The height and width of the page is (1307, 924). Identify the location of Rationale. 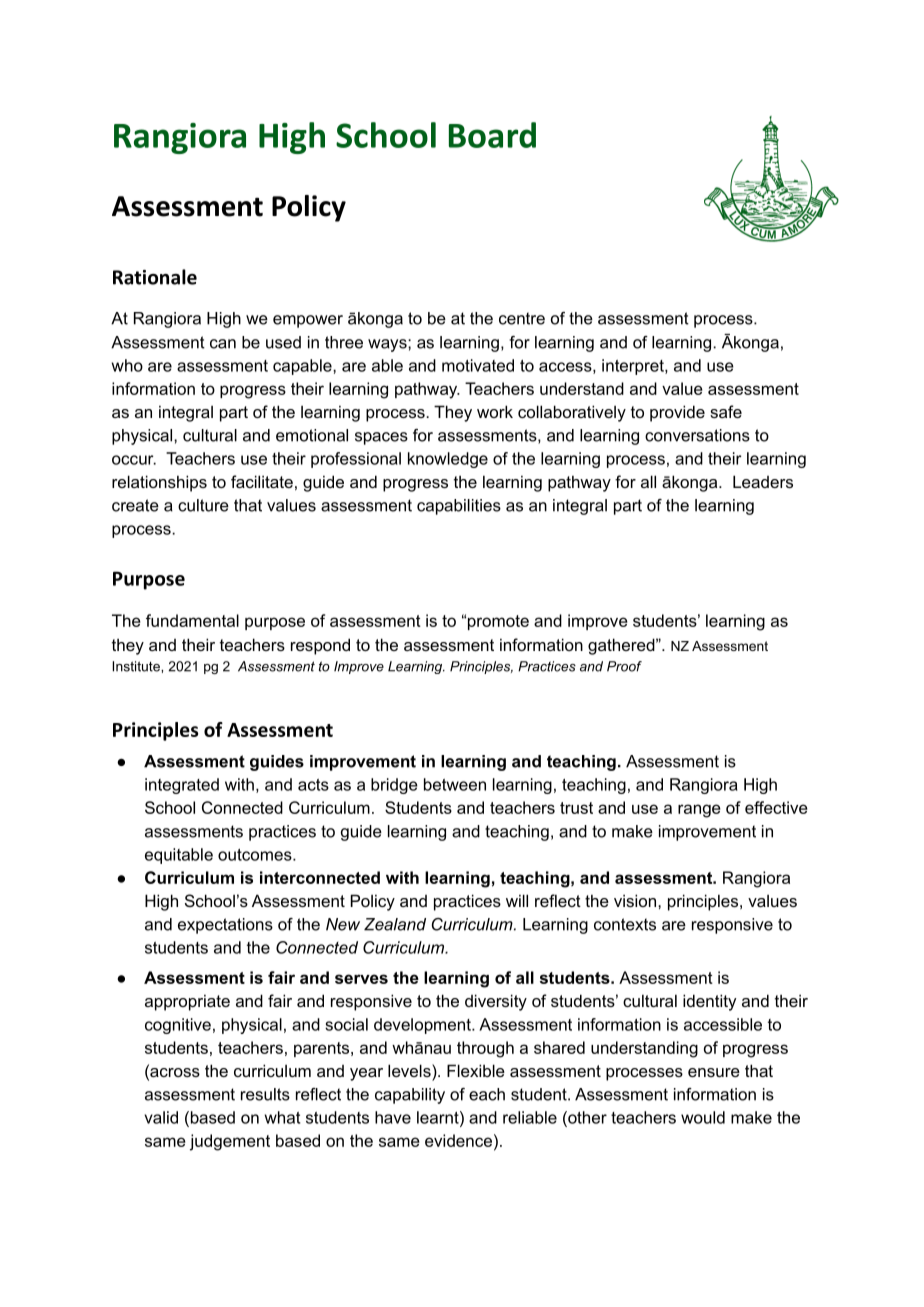
(155, 277).
